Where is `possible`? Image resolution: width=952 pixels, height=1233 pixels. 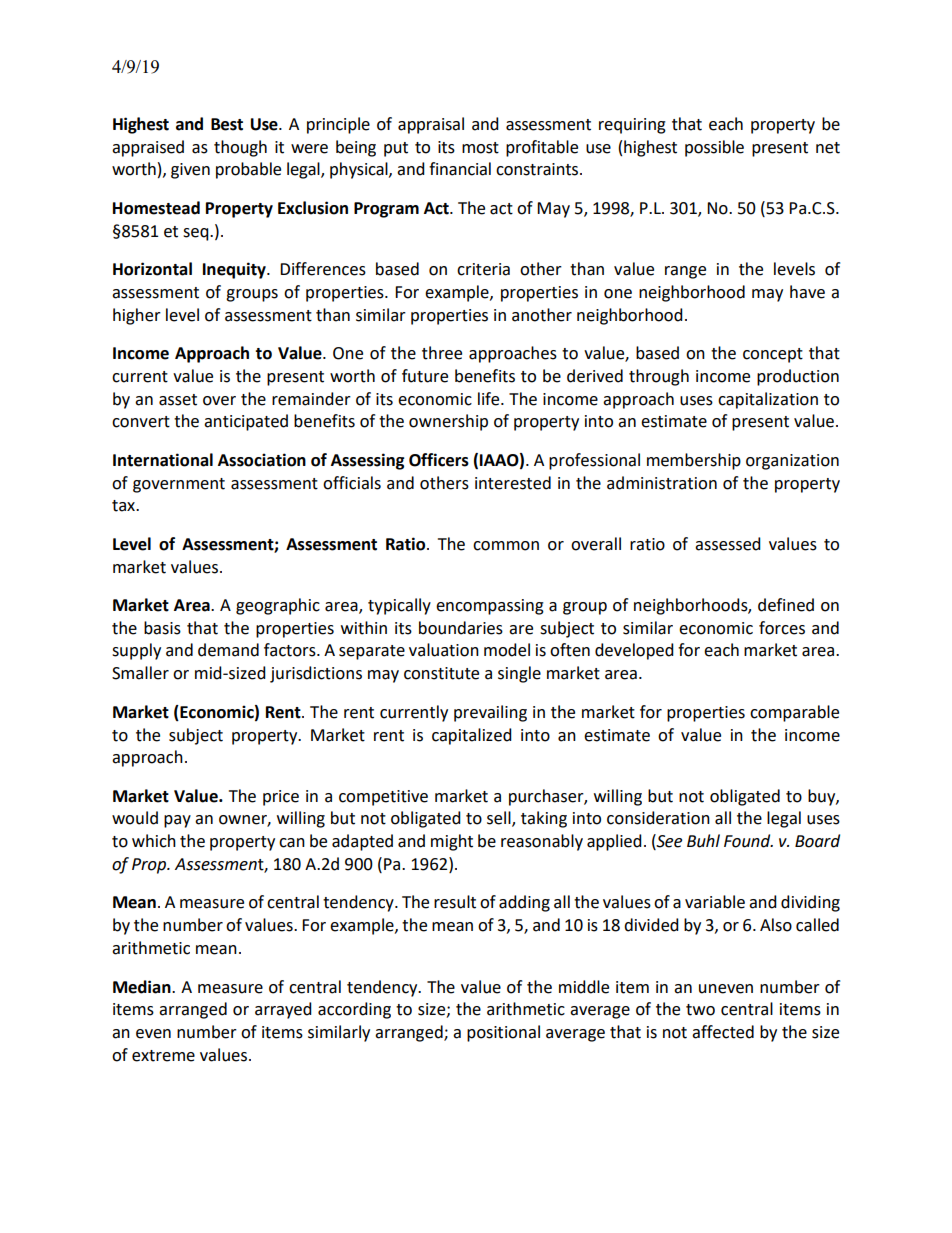
possible is located at coordinates (714, 148).
